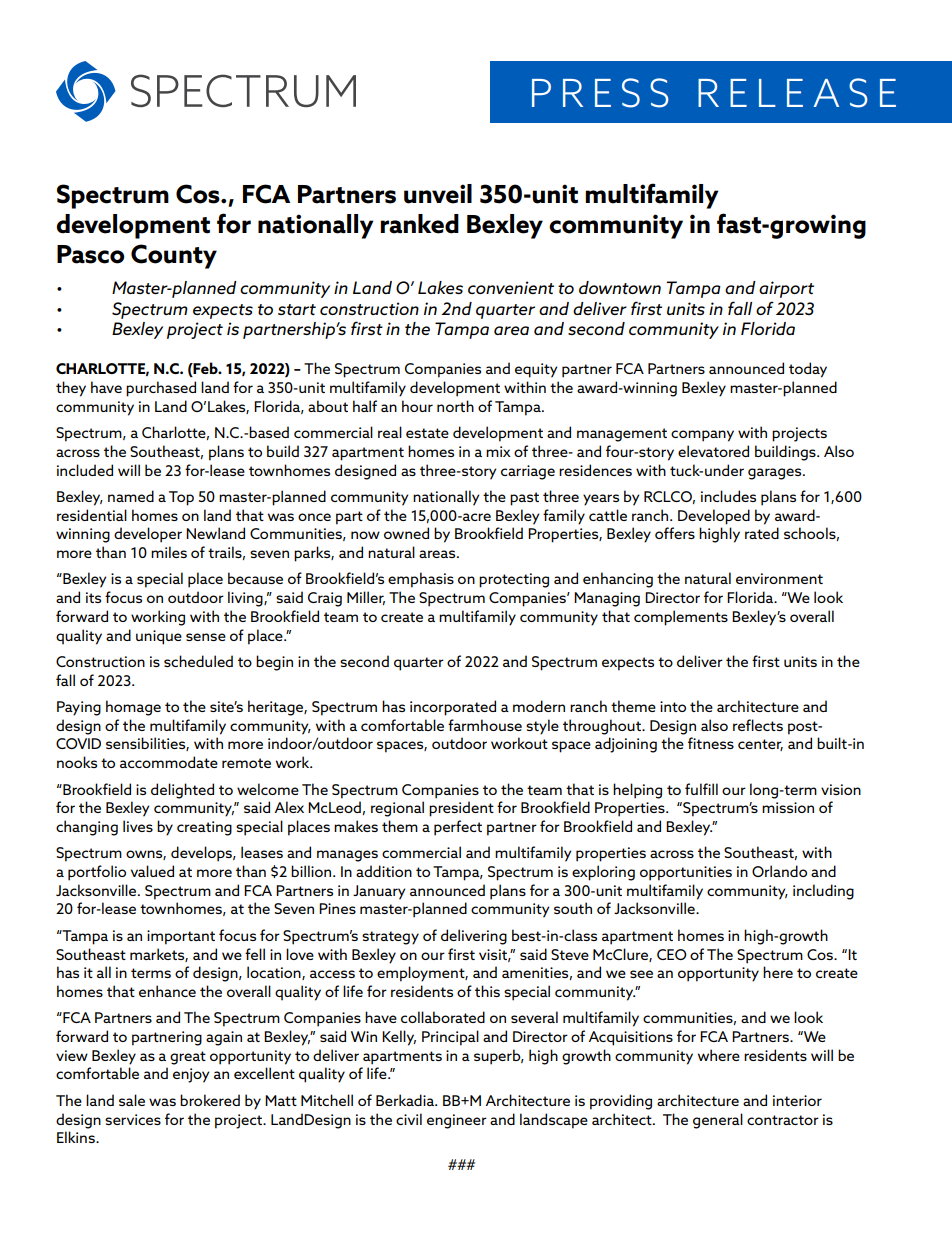 This image has height=1233, width=952. I want to click on PRESS, so click(600, 93).
